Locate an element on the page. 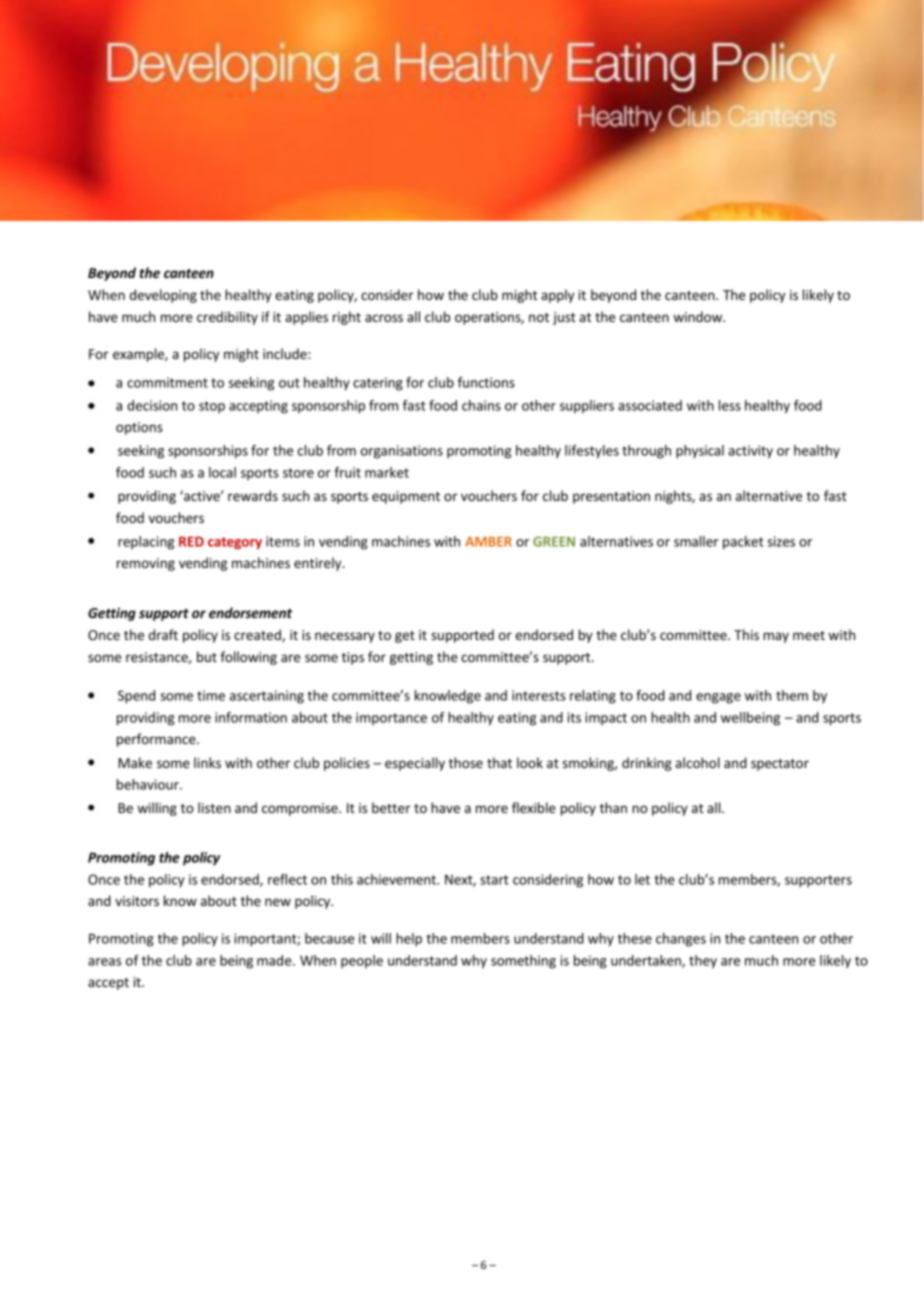 The image size is (924, 1307). than is located at coordinates (613, 807).
